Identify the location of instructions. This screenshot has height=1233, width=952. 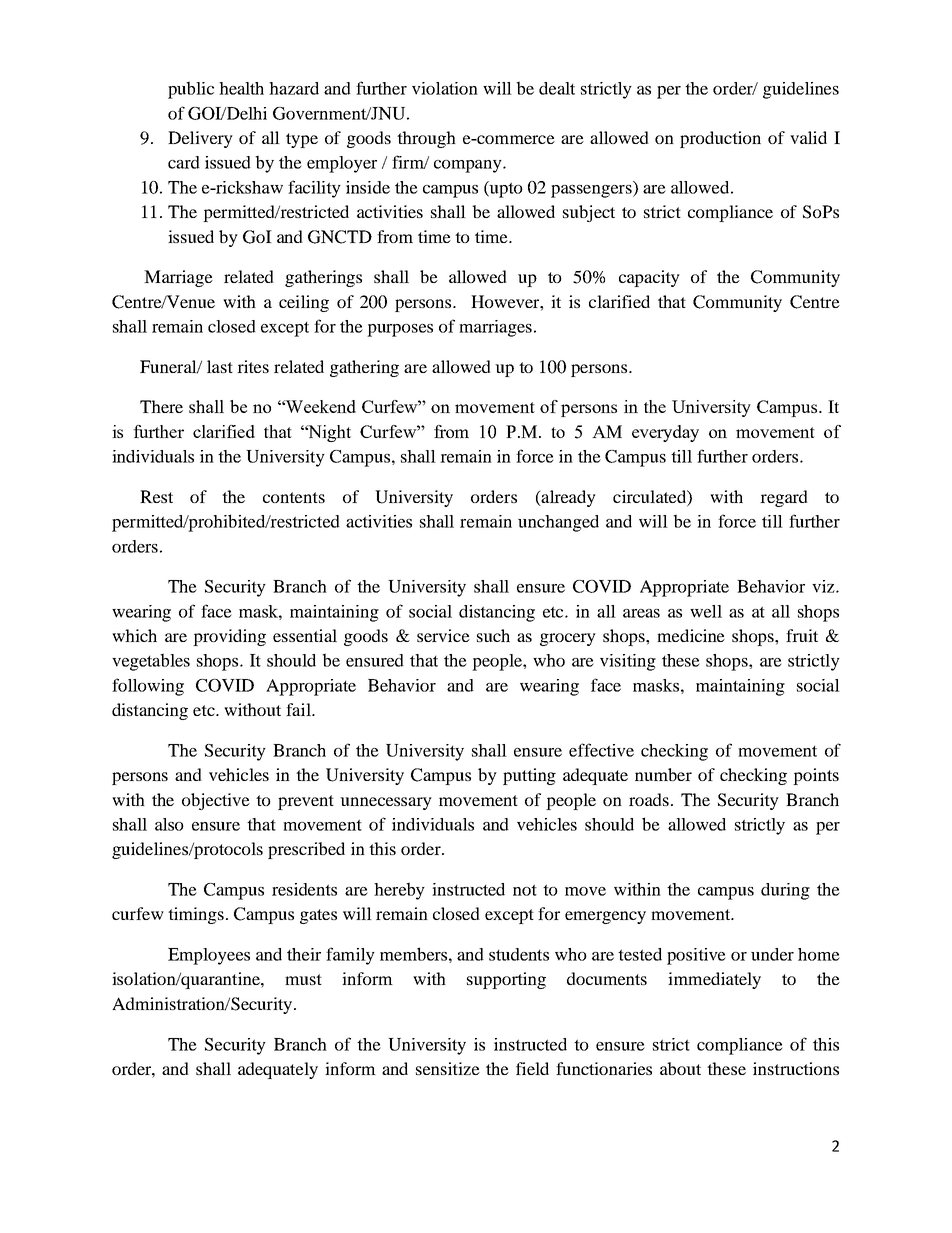
(796, 1068).
